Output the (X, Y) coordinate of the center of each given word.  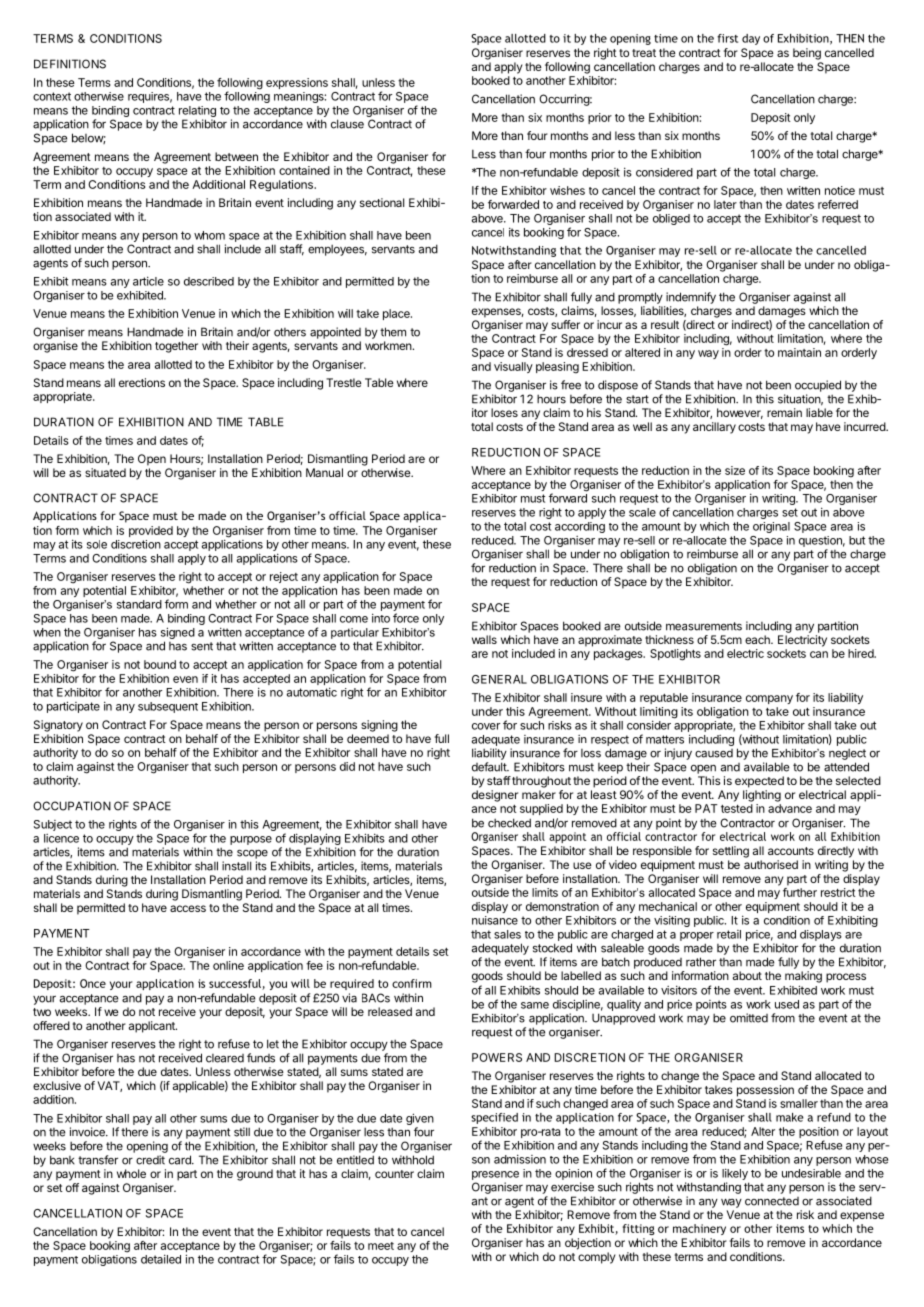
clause (347, 124)
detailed (161, 1259)
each (758, 639)
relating (197, 113)
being (807, 54)
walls (484, 639)
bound (160, 664)
